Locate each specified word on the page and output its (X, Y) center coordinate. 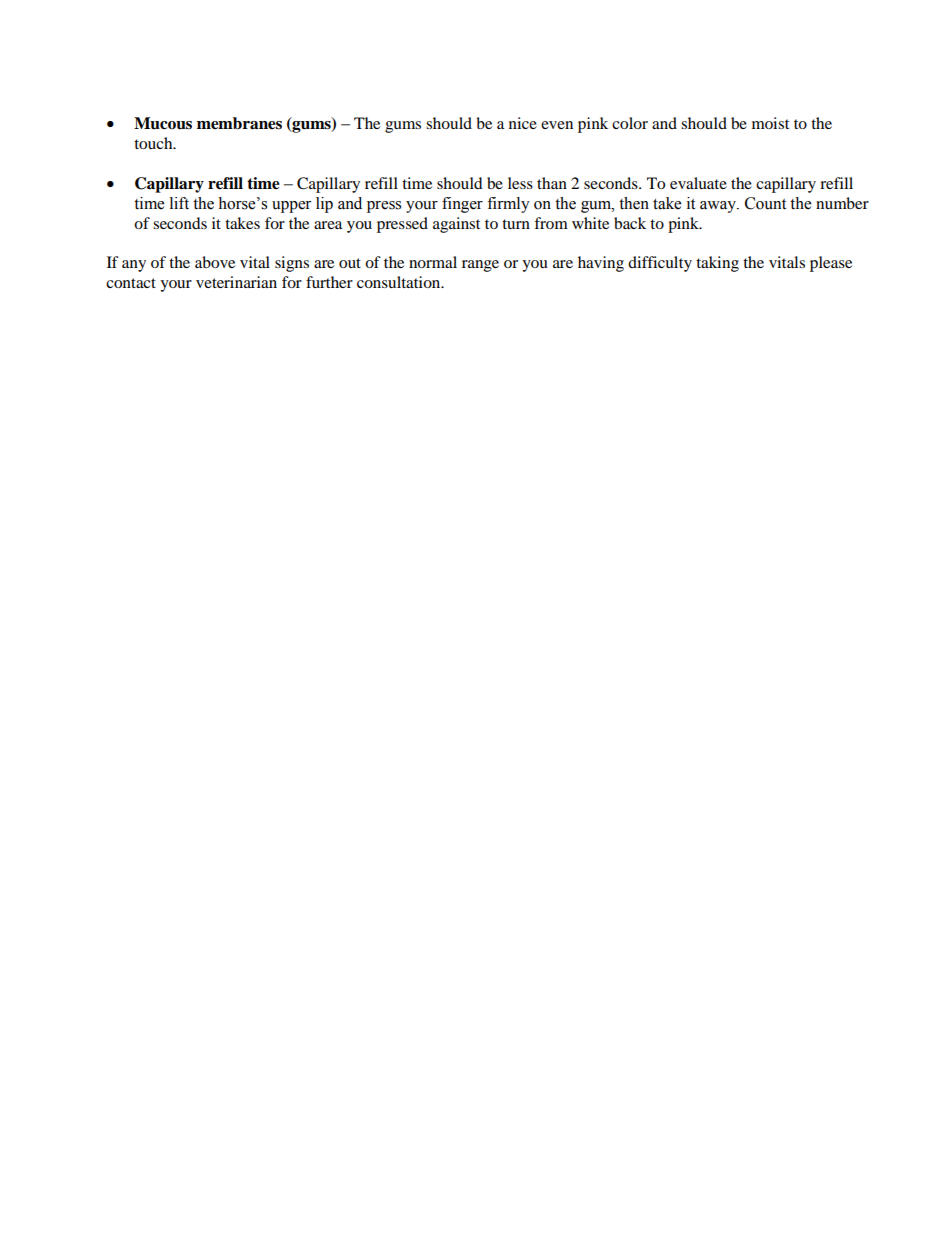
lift (179, 203)
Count (765, 203)
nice (523, 123)
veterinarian (236, 282)
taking (717, 264)
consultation (400, 282)
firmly (508, 205)
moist (770, 123)
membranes (239, 123)
